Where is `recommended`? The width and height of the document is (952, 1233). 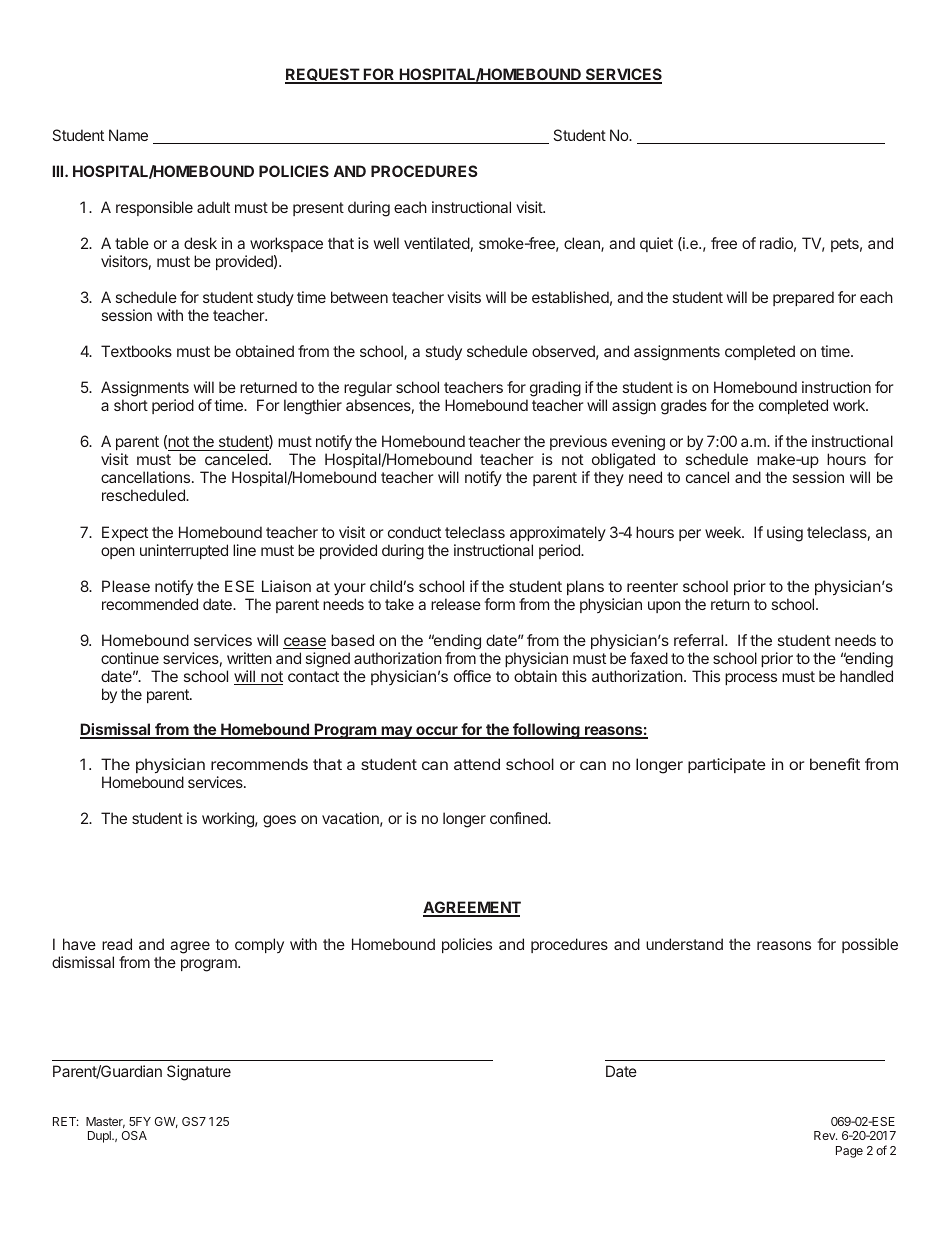 recommended is located at coordinates (150, 604).
